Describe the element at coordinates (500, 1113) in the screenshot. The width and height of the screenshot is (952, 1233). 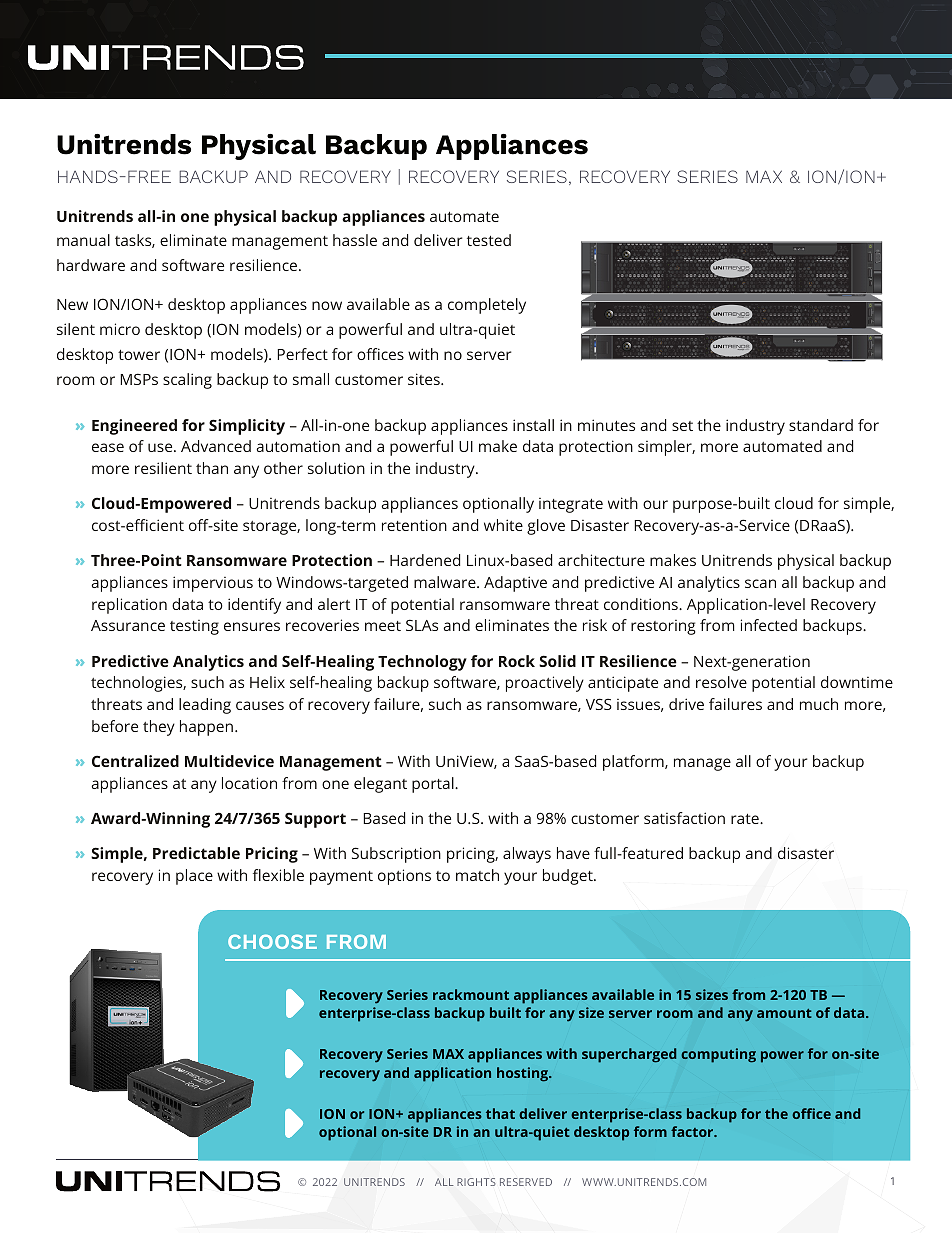
I see `that` at that location.
